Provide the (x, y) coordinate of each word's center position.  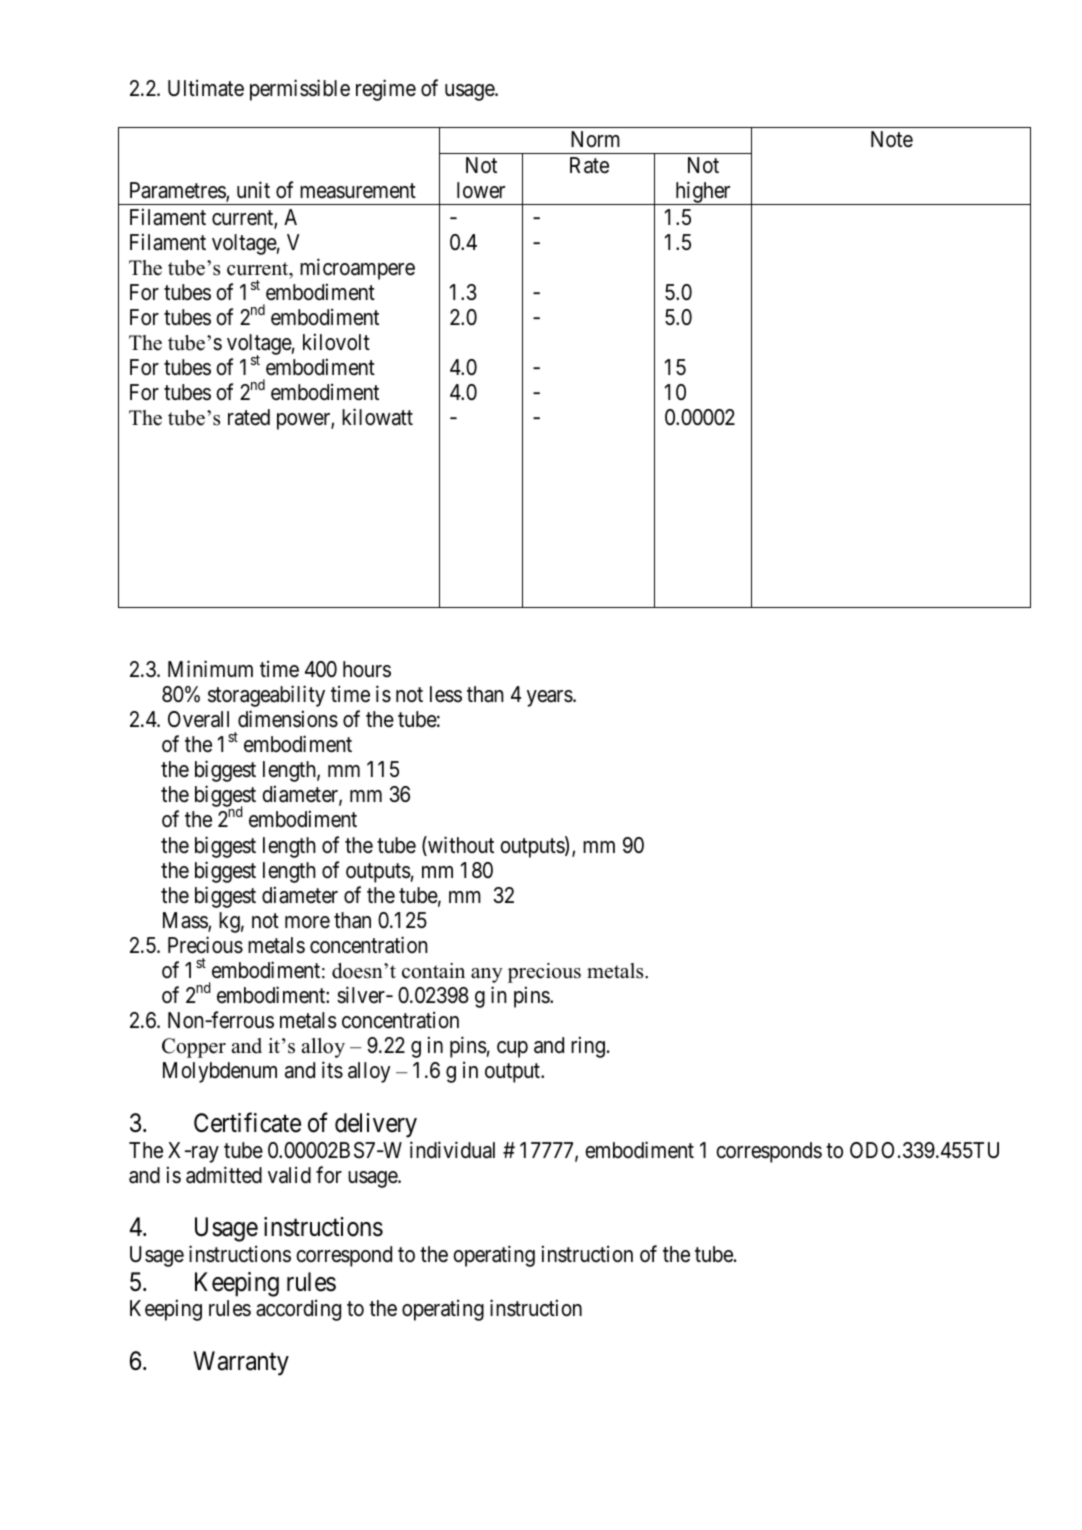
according (298, 1310)
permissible (300, 90)
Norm (595, 139)
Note (892, 139)
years (550, 698)
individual (452, 1150)
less (446, 694)
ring (588, 1047)
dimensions (288, 719)
